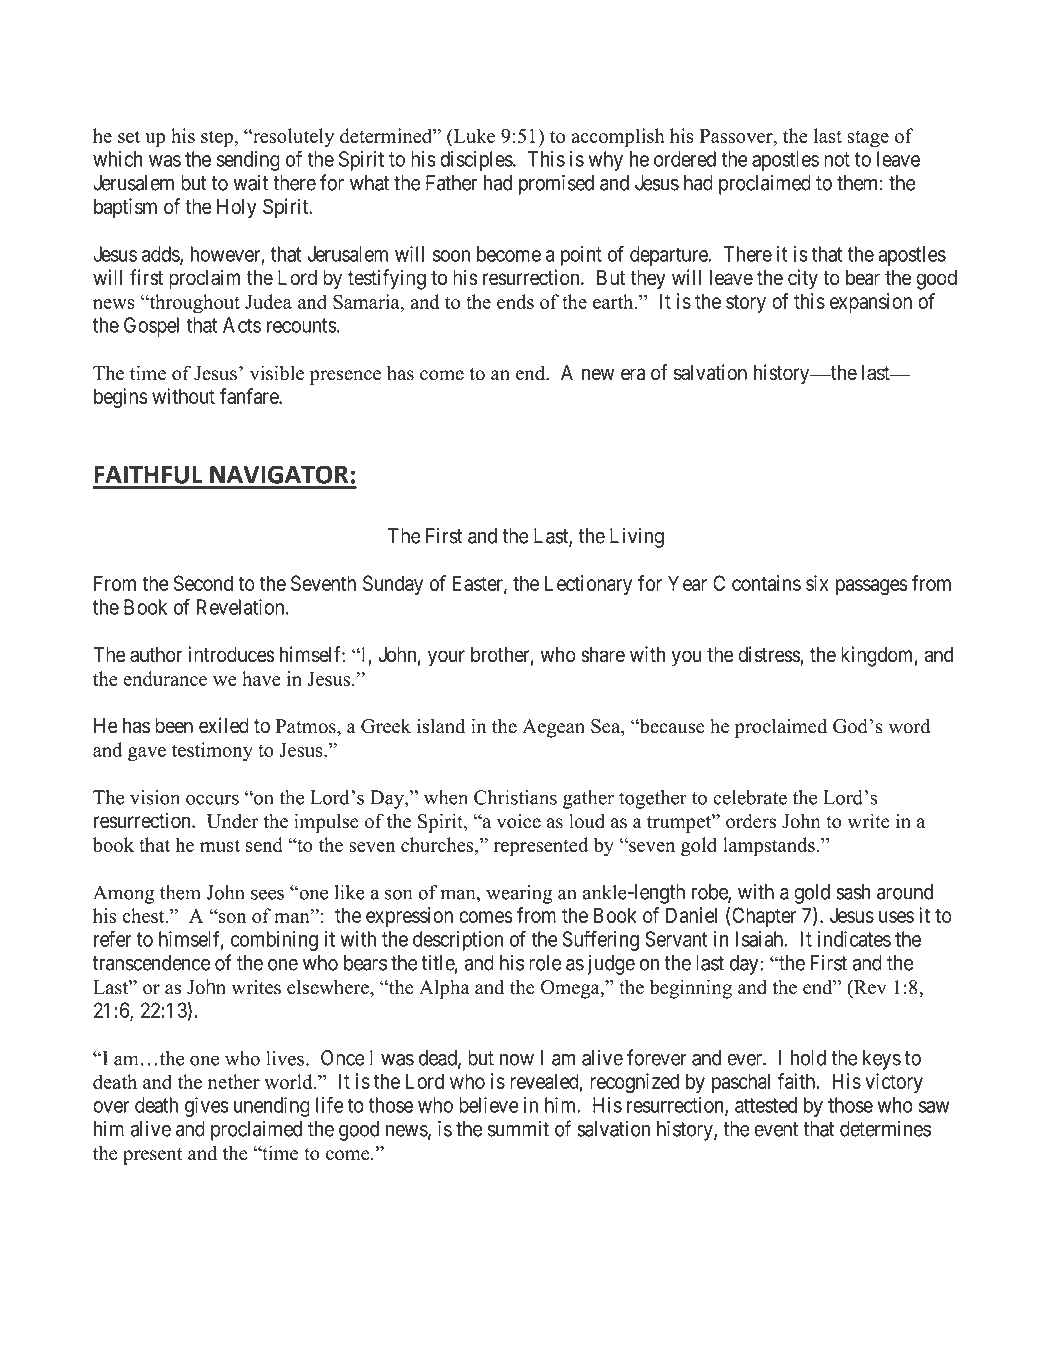 This page has height=1361, width=1052. I want to click on gives, so click(207, 1107).
